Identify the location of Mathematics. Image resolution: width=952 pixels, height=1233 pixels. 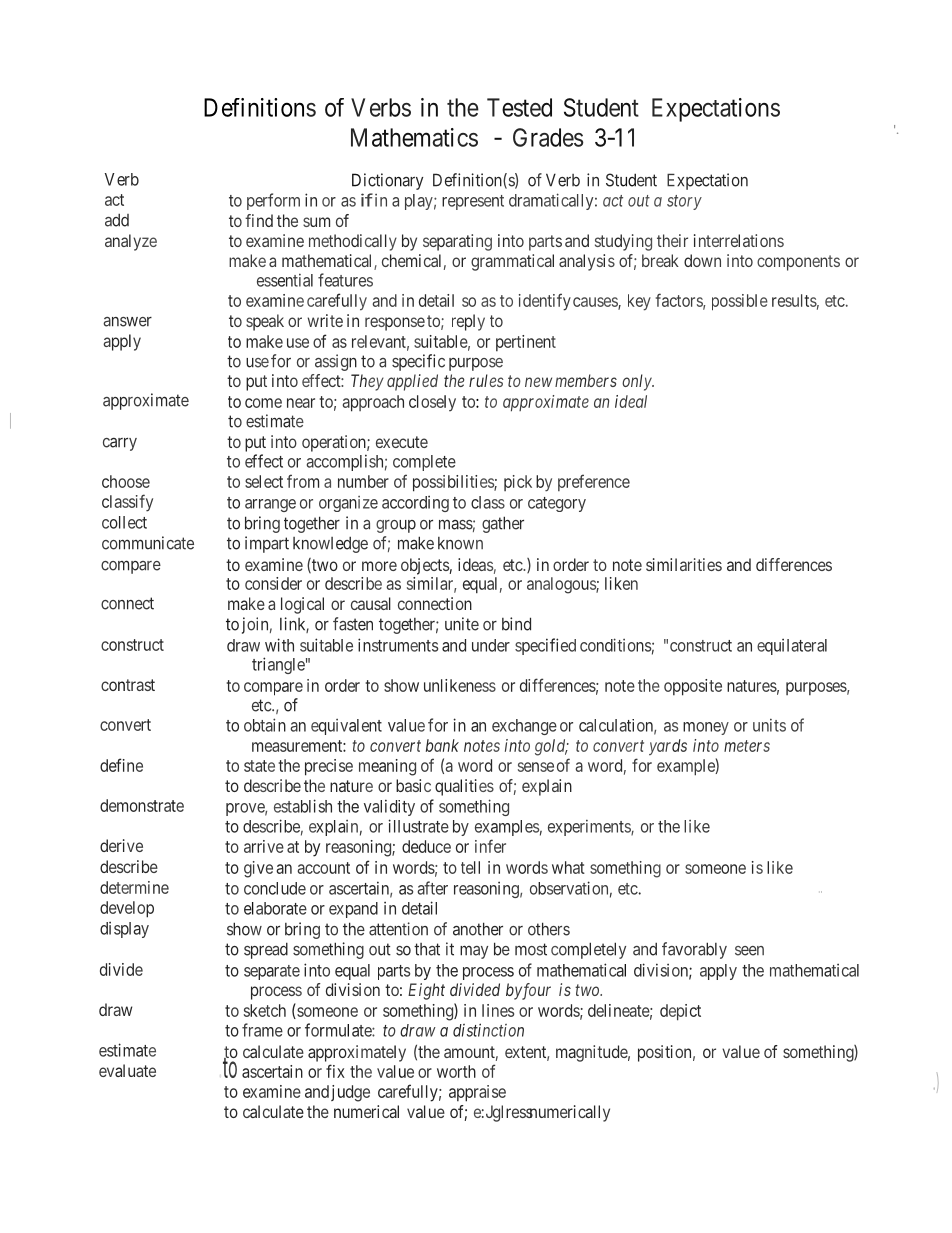
(414, 137).
